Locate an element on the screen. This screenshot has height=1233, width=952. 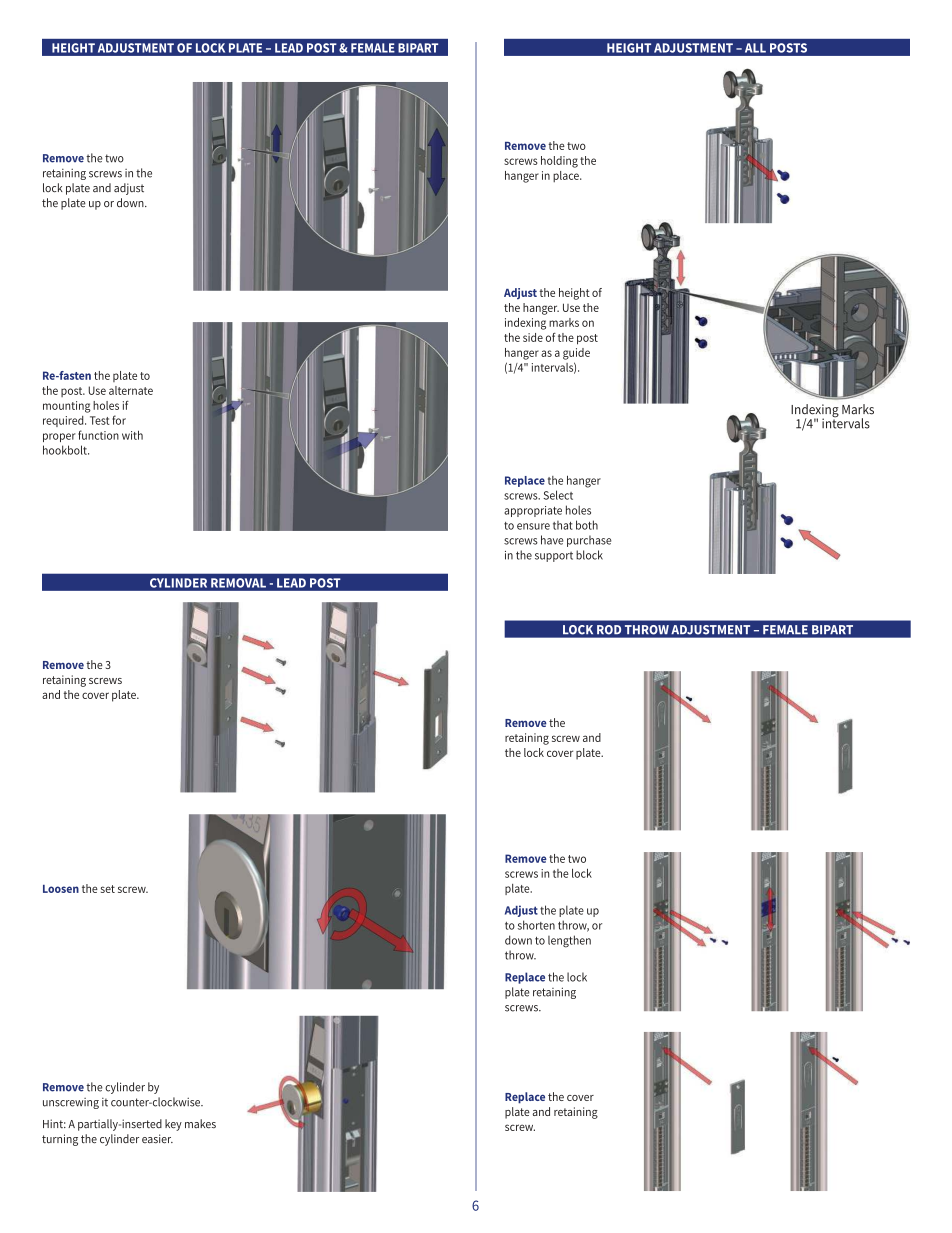
shorten is located at coordinates (536, 925).
